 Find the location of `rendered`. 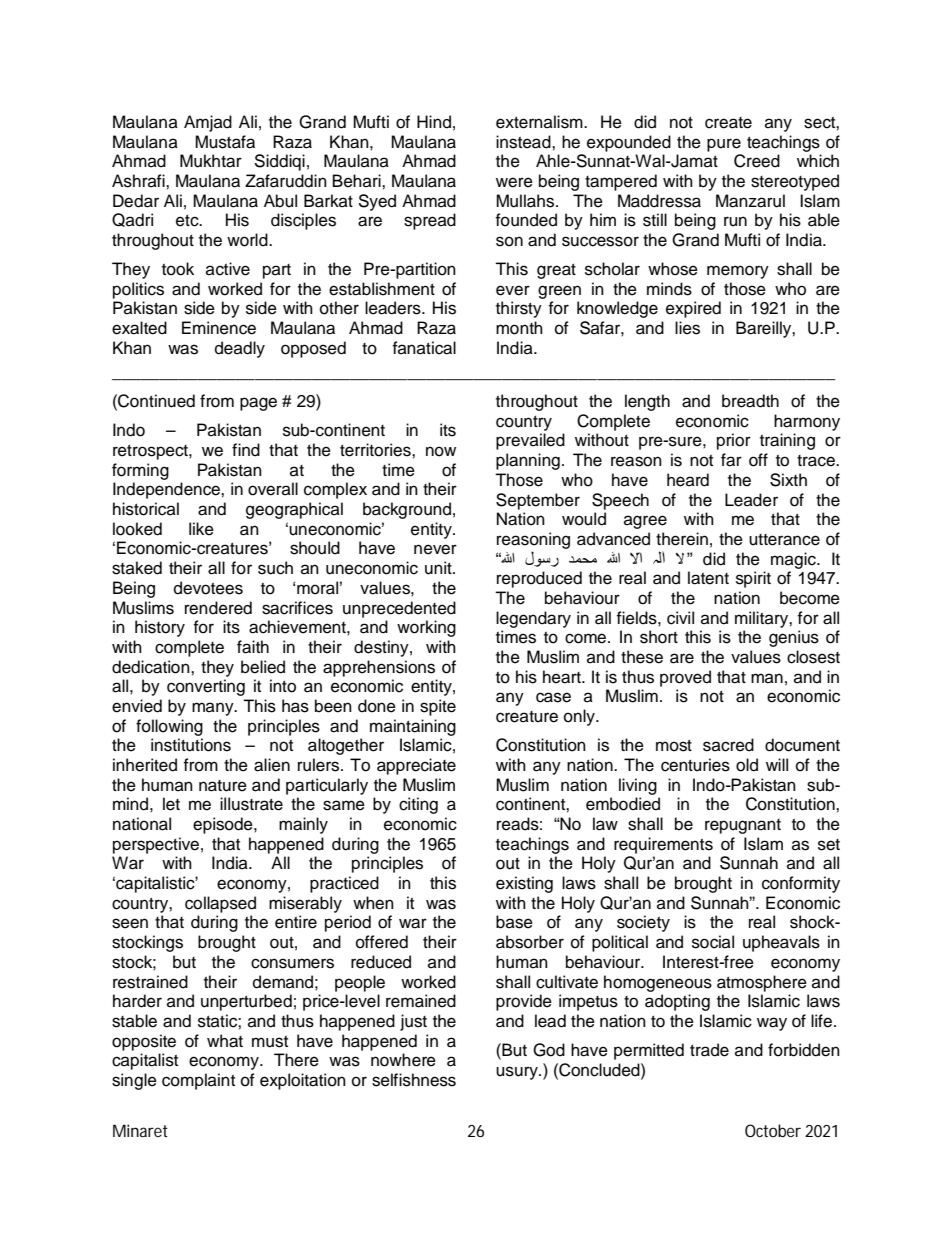

rendered is located at coordinates (218, 608).
